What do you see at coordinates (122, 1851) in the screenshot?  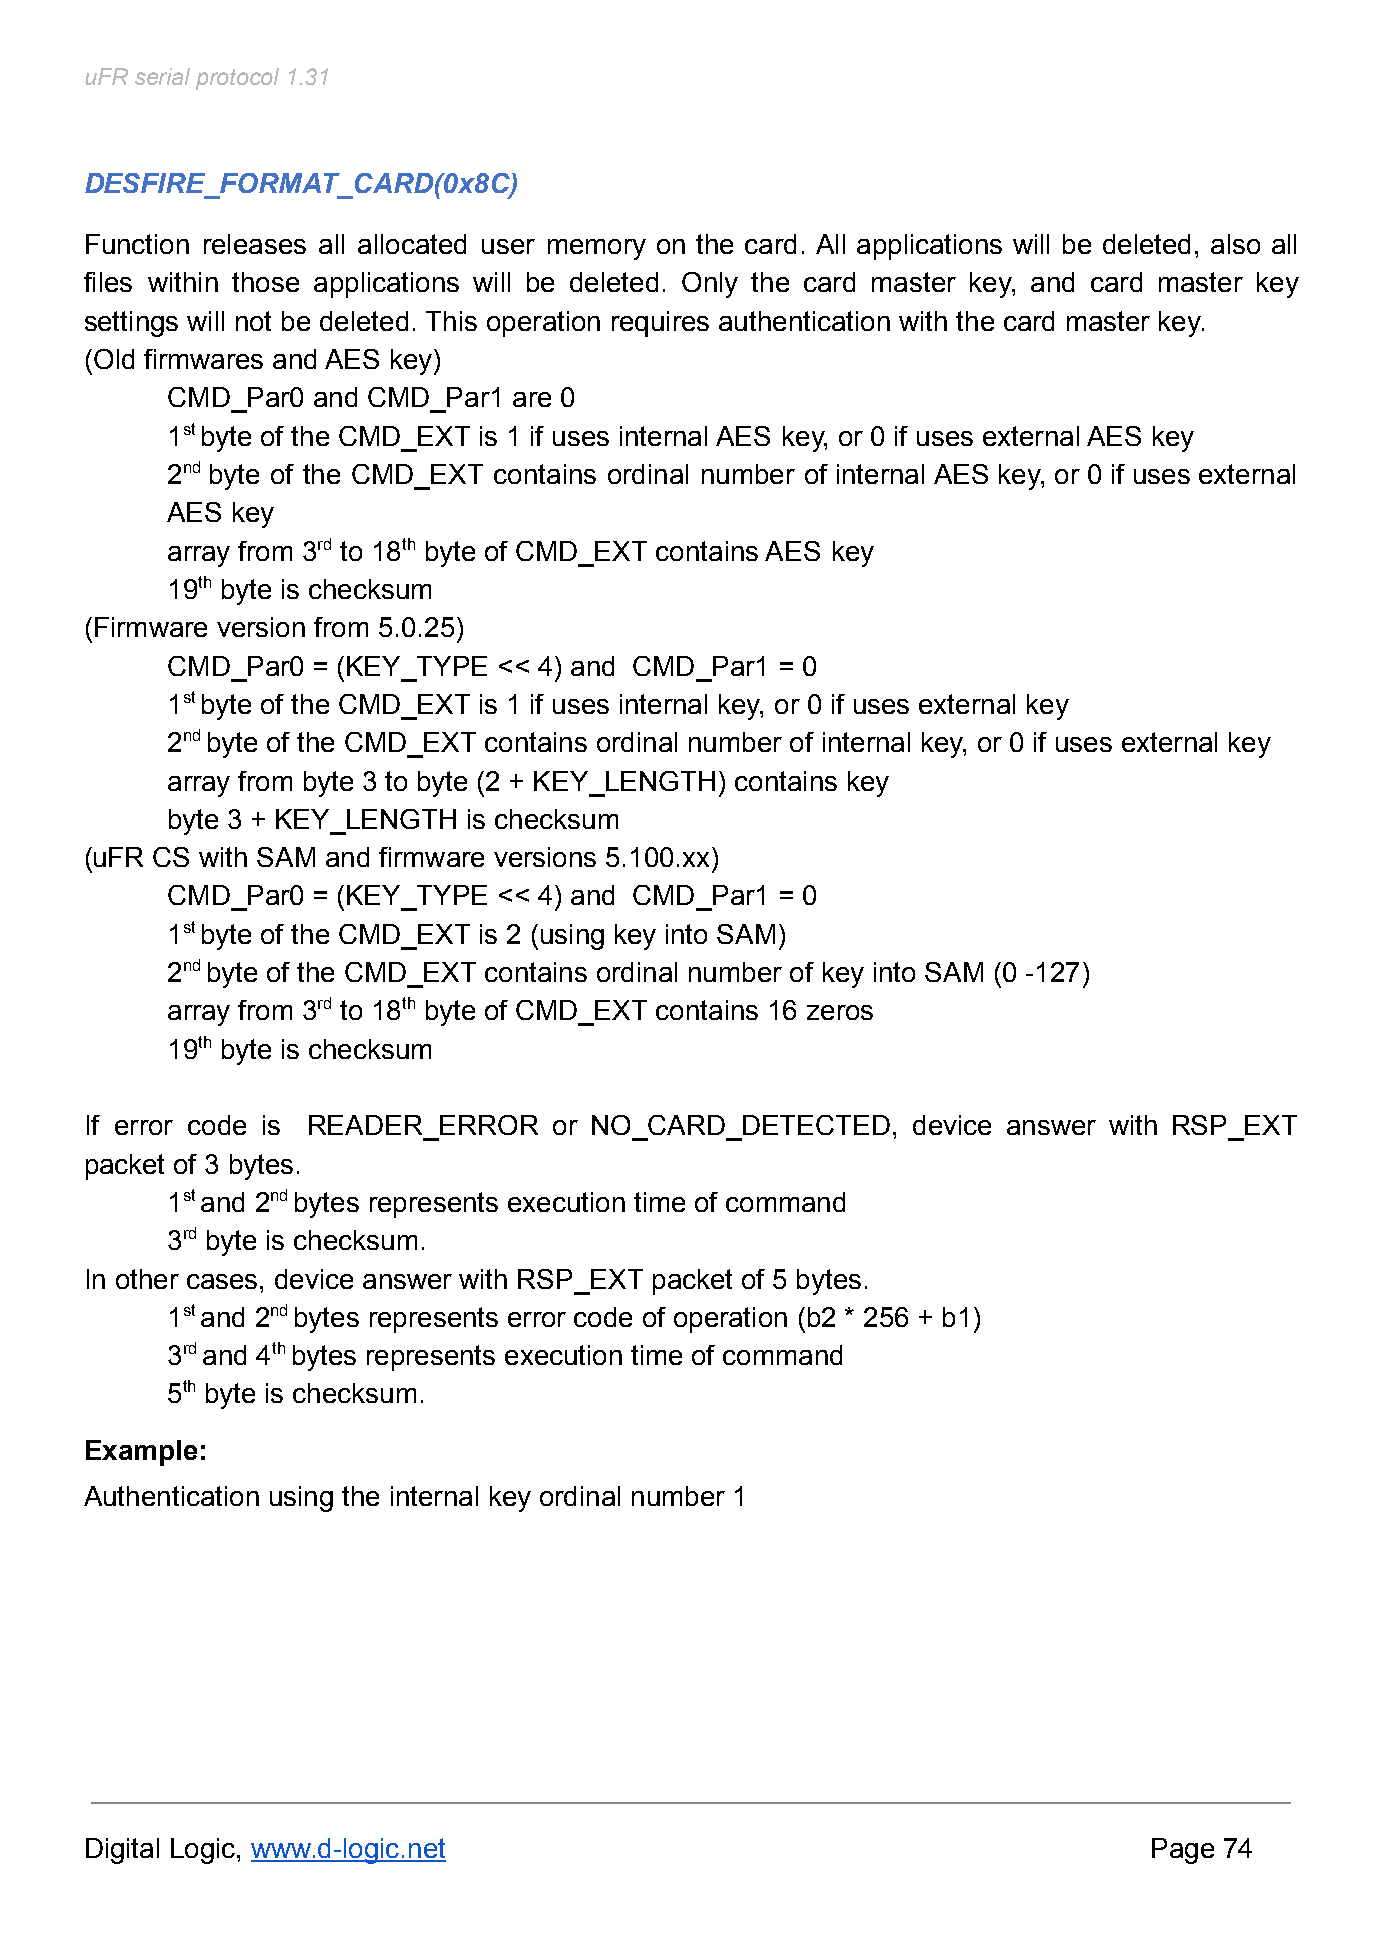 I see `Digital` at bounding box center [122, 1851].
